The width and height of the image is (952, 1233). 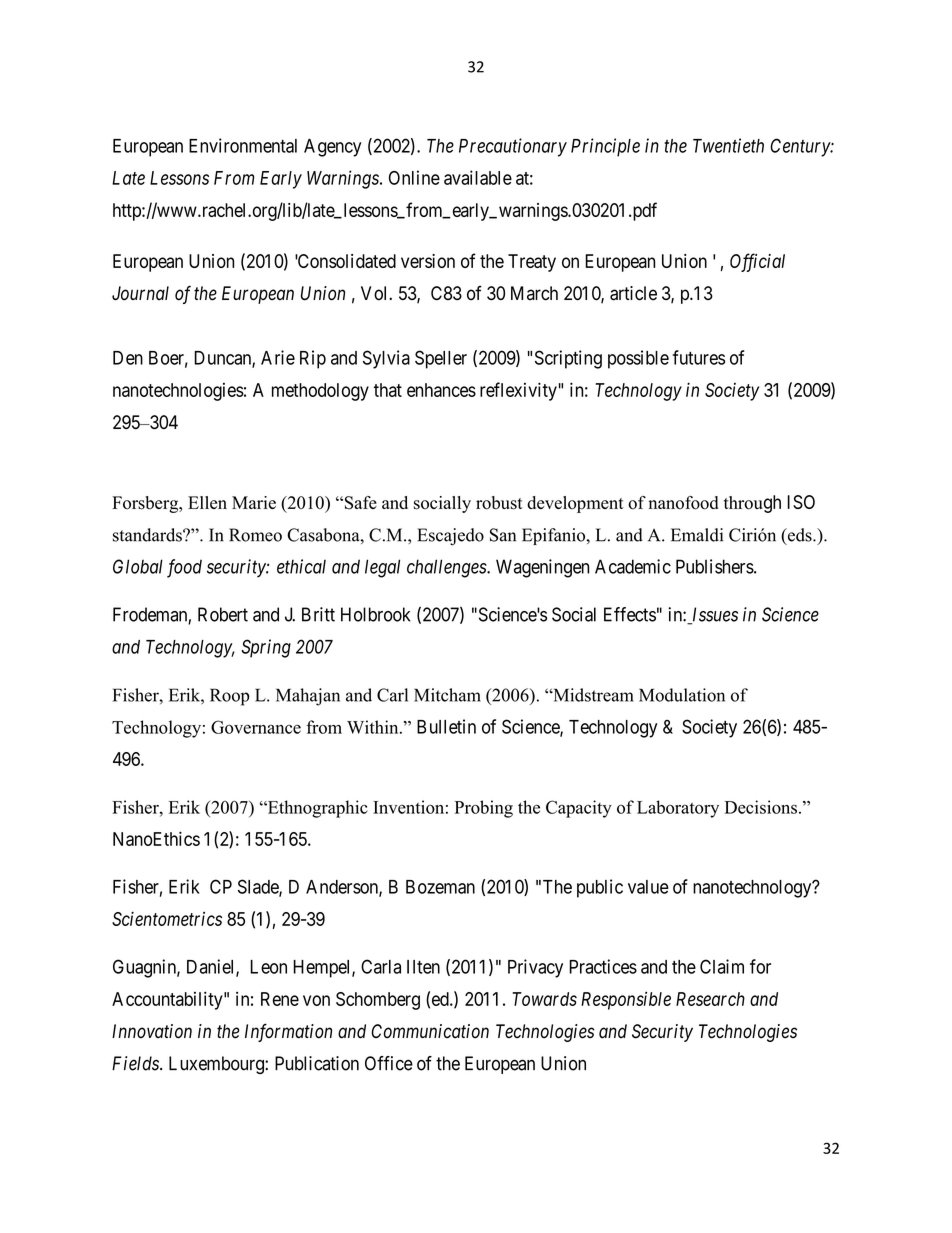 What do you see at coordinates (728, 145) in the image?
I see `Twentieth` at bounding box center [728, 145].
